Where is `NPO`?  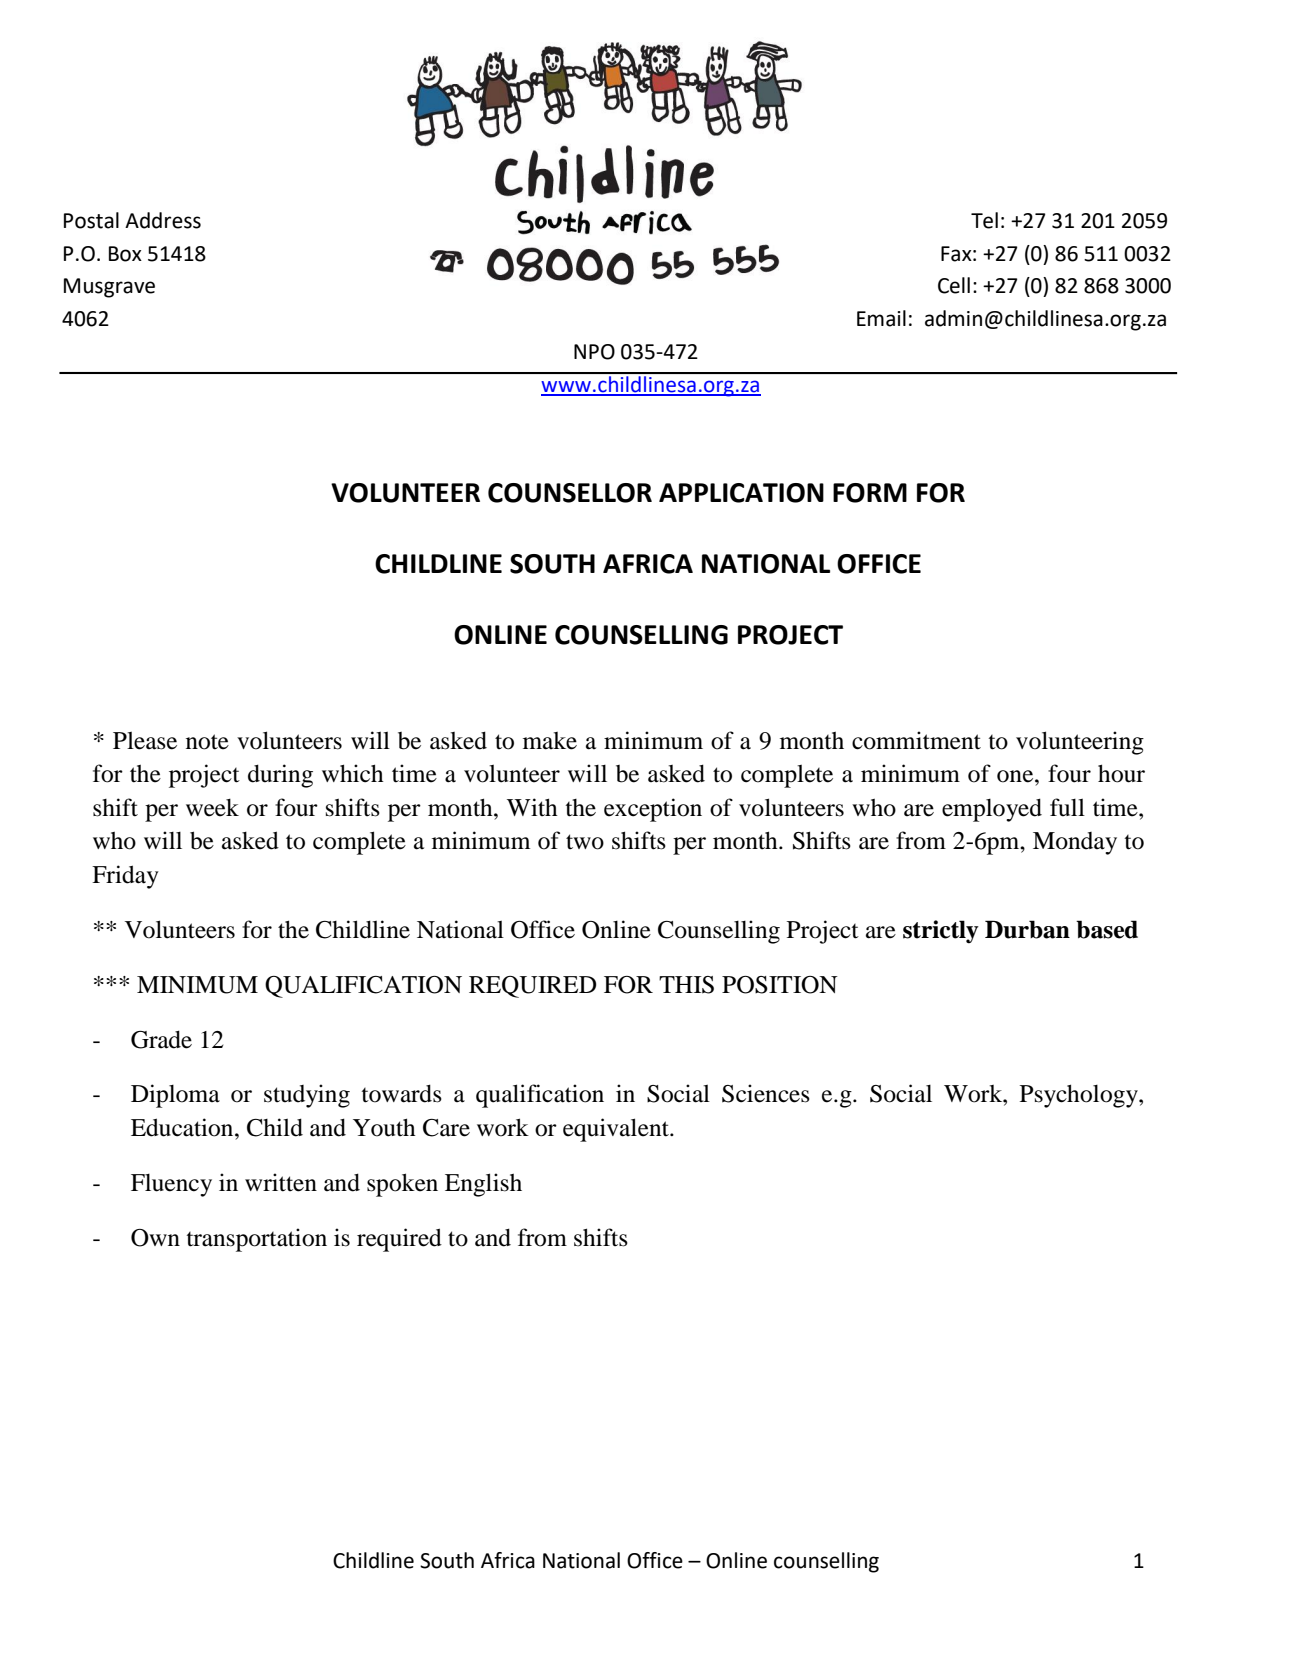
NPO is located at coordinates (594, 352).
